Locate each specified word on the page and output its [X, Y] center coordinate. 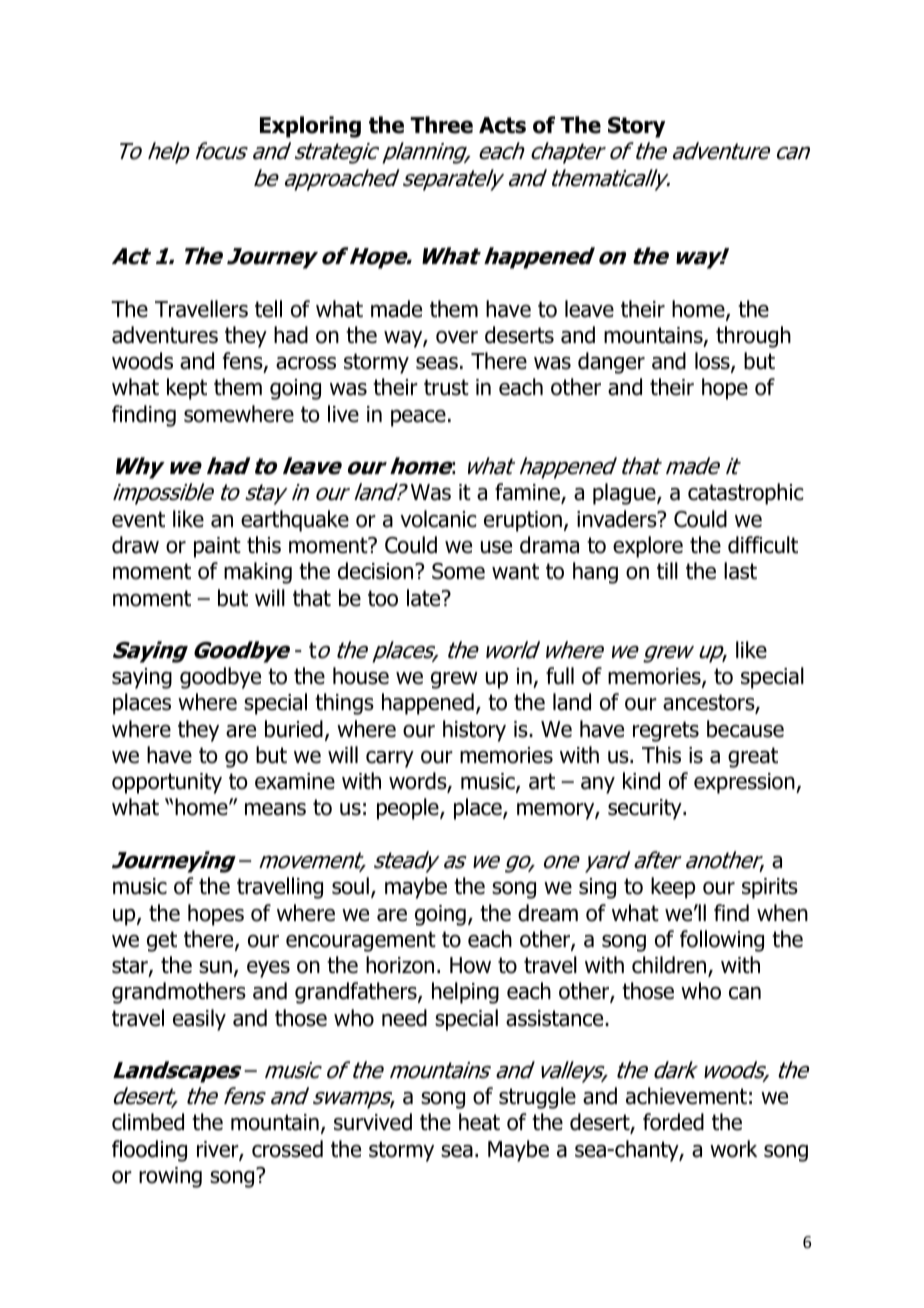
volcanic [438, 519]
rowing [170, 1177]
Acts [502, 125]
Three [441, 125]
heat [479, 1122]
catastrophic [745, 494]
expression [745, 783]
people [409, 809]
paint [217, 547]
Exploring [310, 127]
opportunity [167, 783]
